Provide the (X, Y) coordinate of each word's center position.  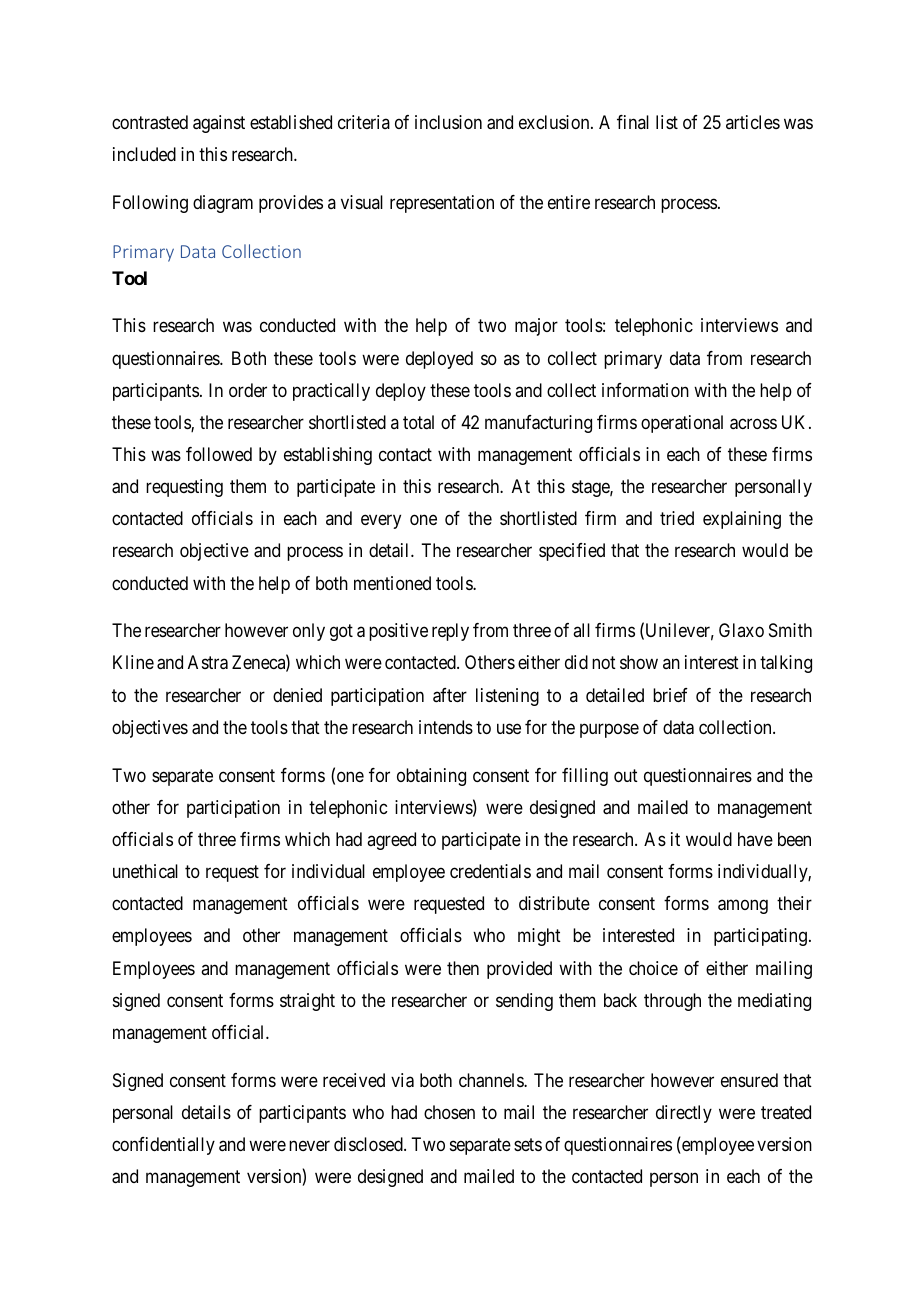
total (418, 422)
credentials (490, 871)
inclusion (448, 122)
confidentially (163, 1146)
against (219, 124)
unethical (145, 871)
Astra (208, 662)
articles (753, 122)
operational (682, 424)
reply (450, 632)
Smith (790, 630)
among (743, 907)
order (248, 390)
